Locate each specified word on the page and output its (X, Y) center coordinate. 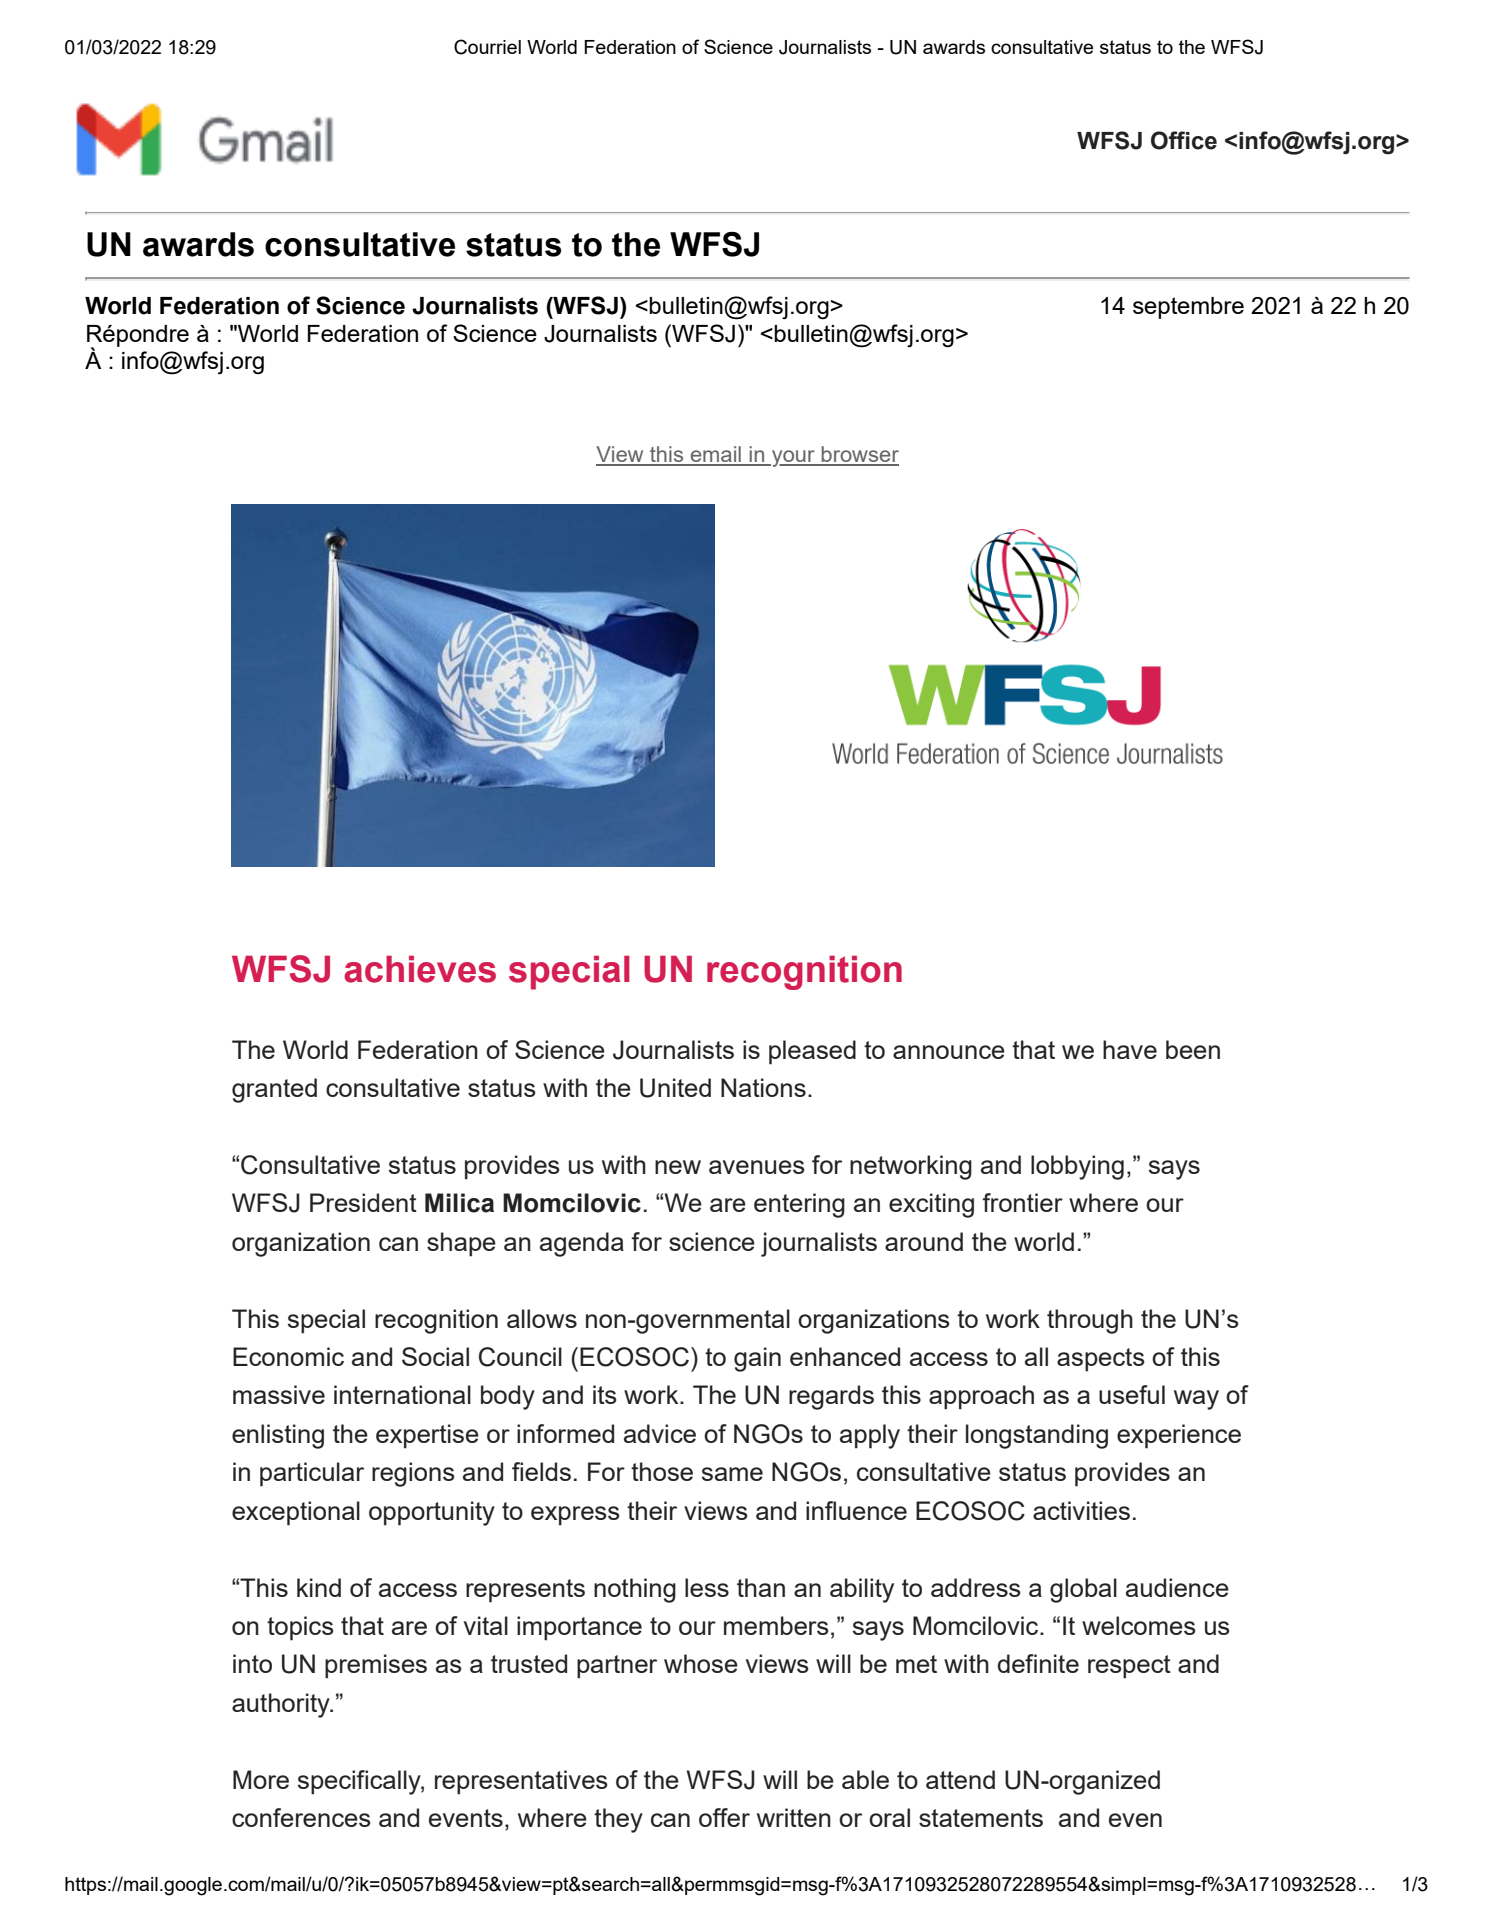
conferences (301, 1817)
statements (981, 1818)
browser (859, 455)
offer (724, 1817)
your (793, 458)
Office (1184, 140)
